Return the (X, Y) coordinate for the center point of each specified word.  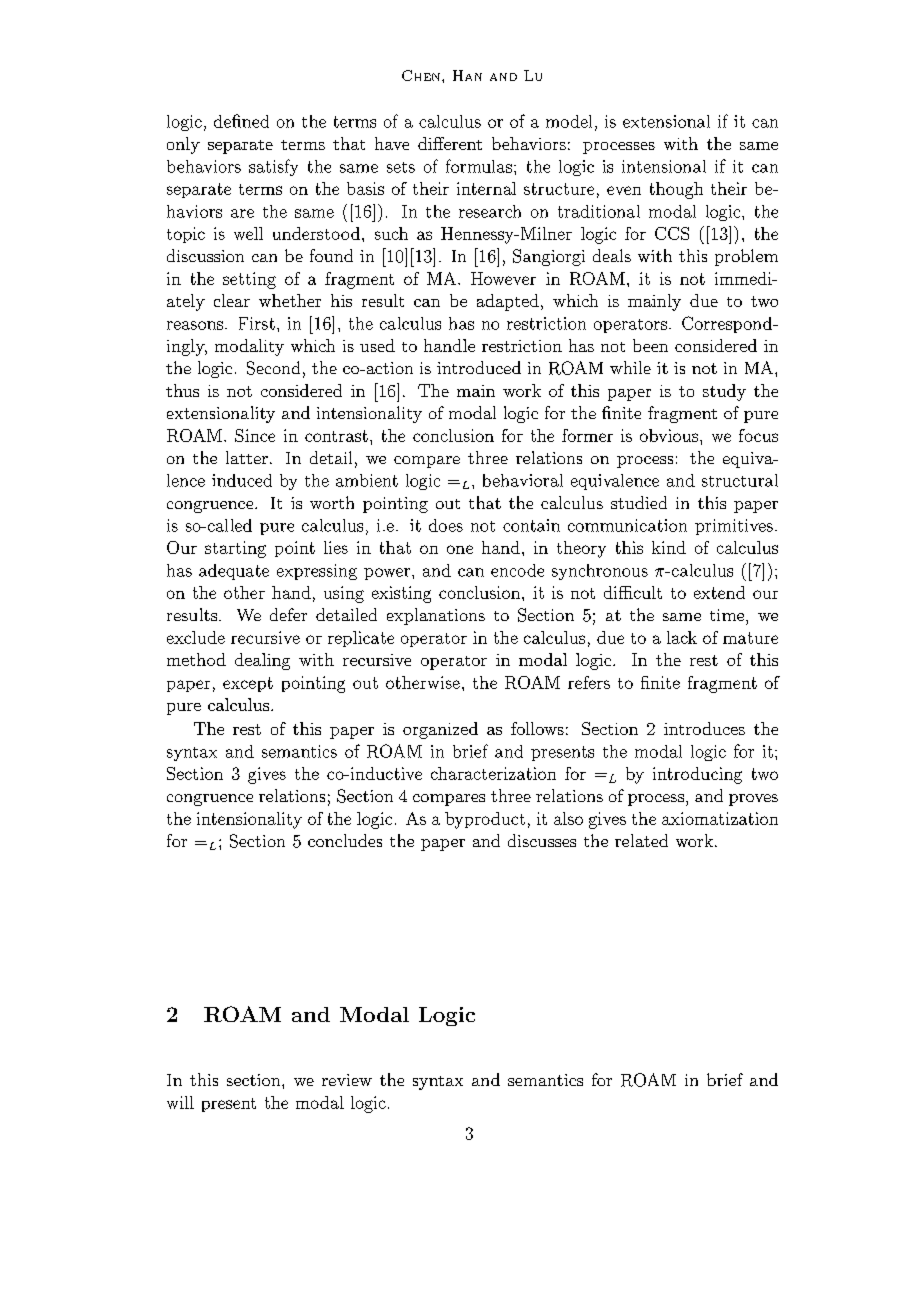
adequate (234, 572)
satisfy (273, 167)
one (460, 549)
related (641, 840)
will (180, 1102)
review (347, 1080)
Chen (422, 75)
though (676, 190)
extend (719, 592)
